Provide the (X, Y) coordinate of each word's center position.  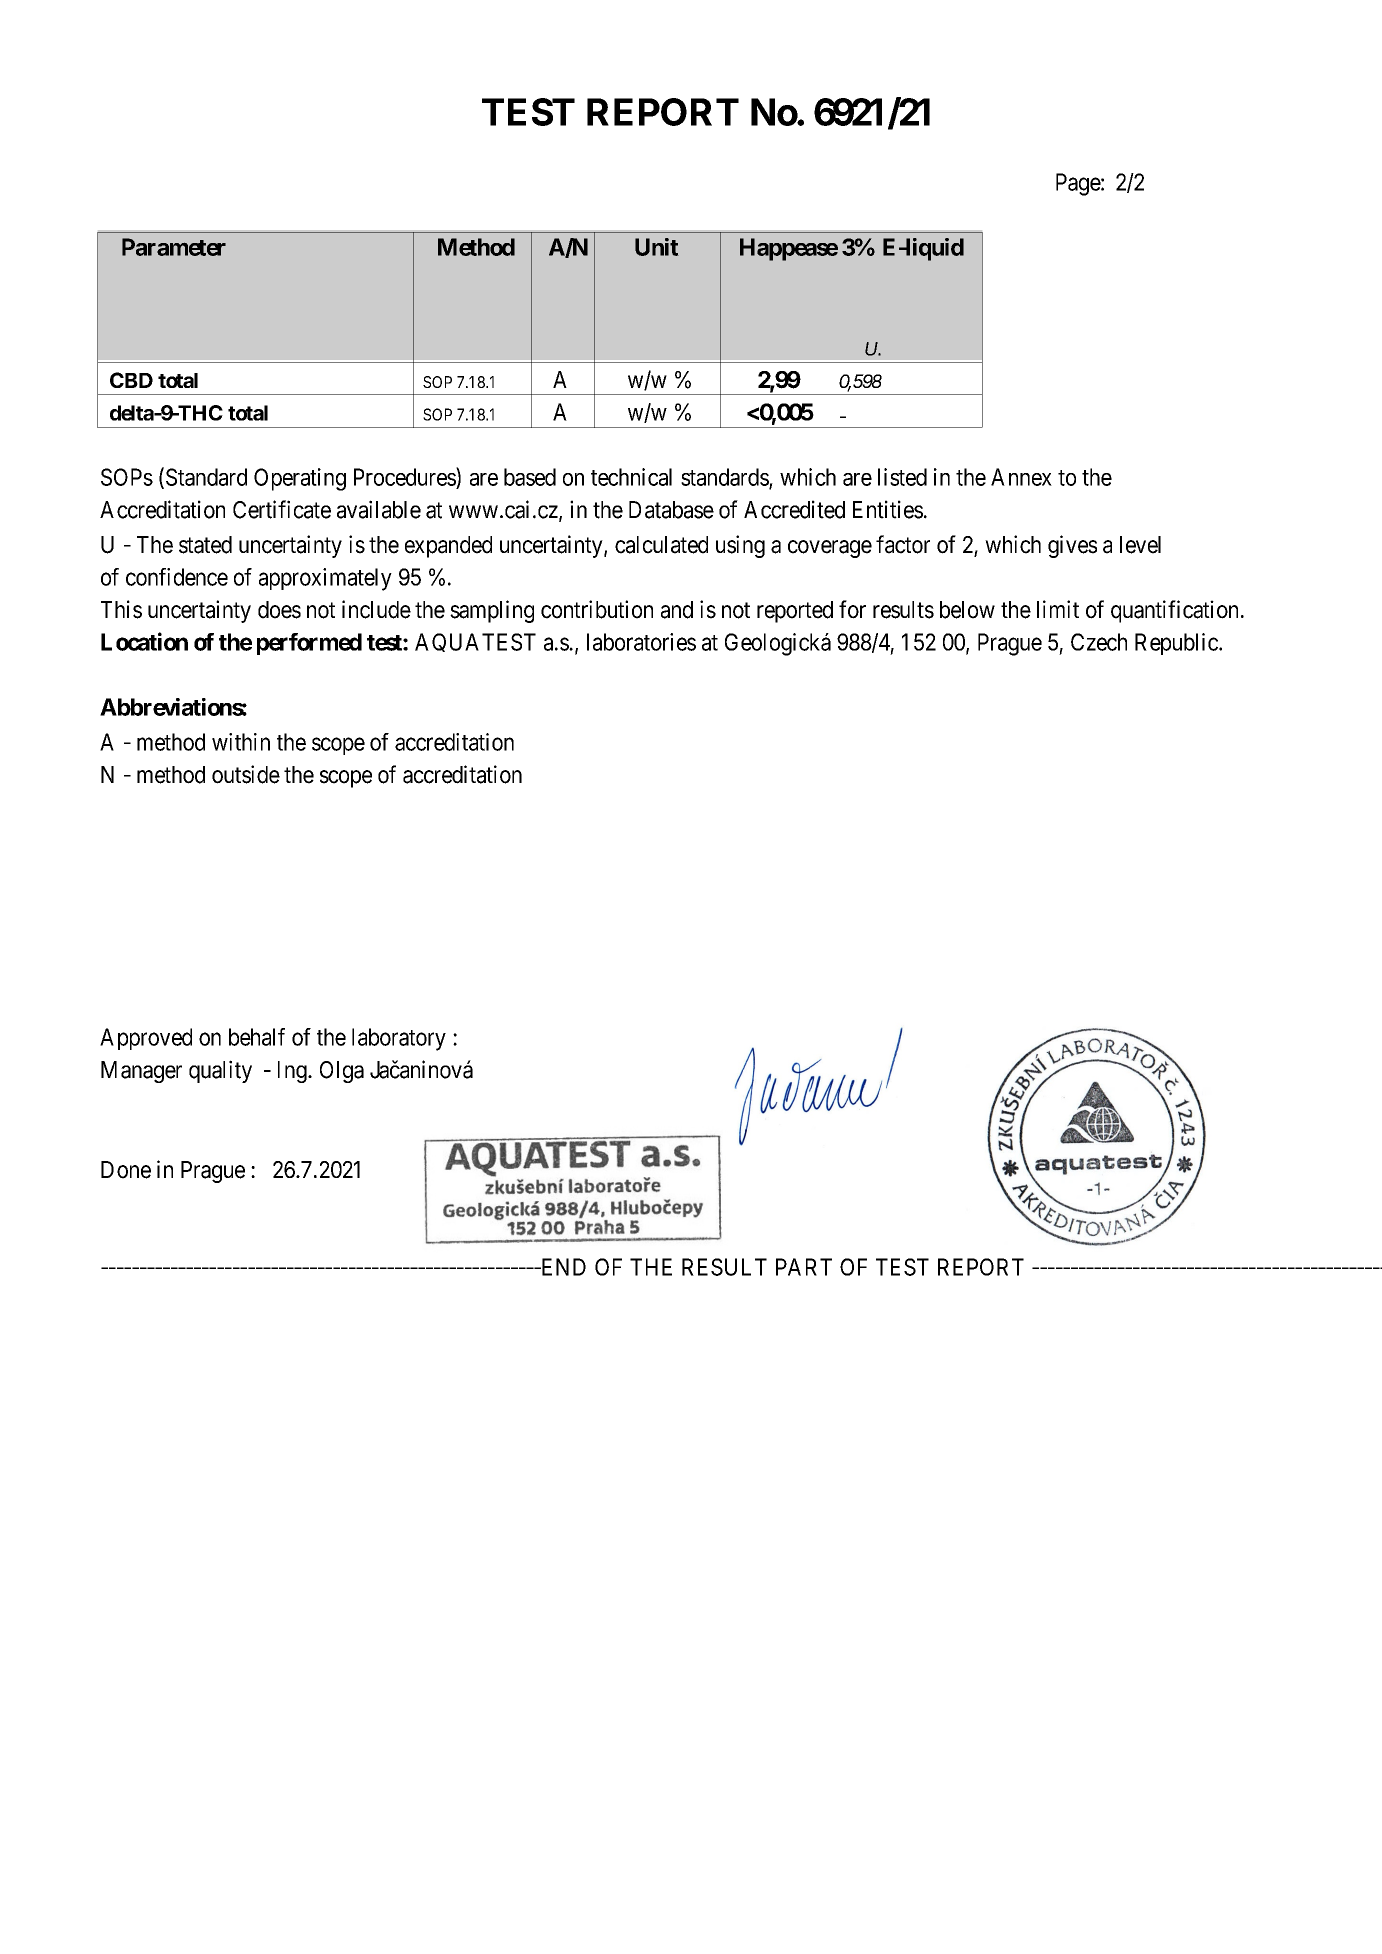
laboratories (641, 642)
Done (126, 1170)
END (562, 1267)
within (241, 742)
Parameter (174, 247)
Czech (1099, 642)
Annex (1021, 477)
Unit (657, 247)
